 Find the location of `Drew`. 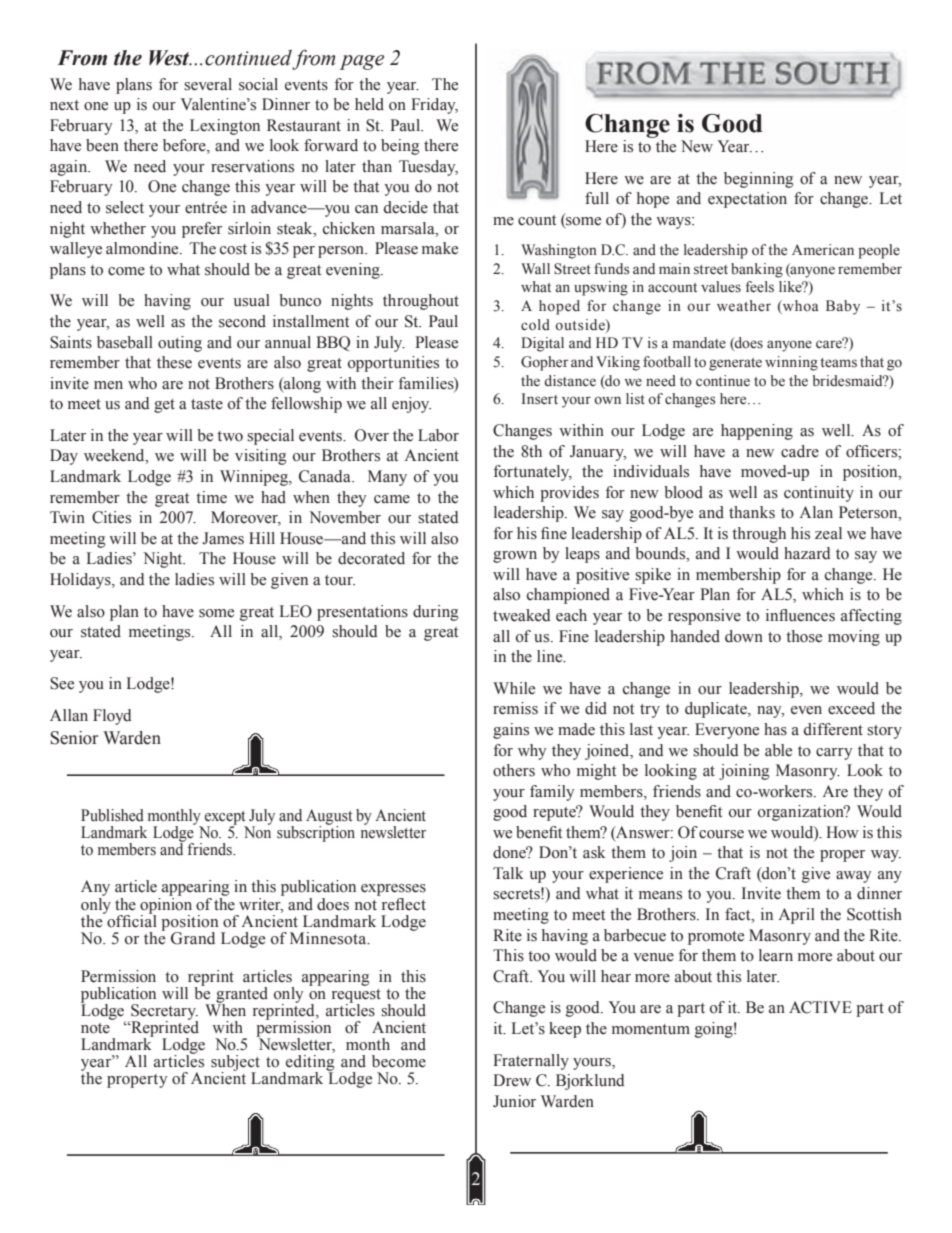

Drew is located at coordinates (512, 1080).
